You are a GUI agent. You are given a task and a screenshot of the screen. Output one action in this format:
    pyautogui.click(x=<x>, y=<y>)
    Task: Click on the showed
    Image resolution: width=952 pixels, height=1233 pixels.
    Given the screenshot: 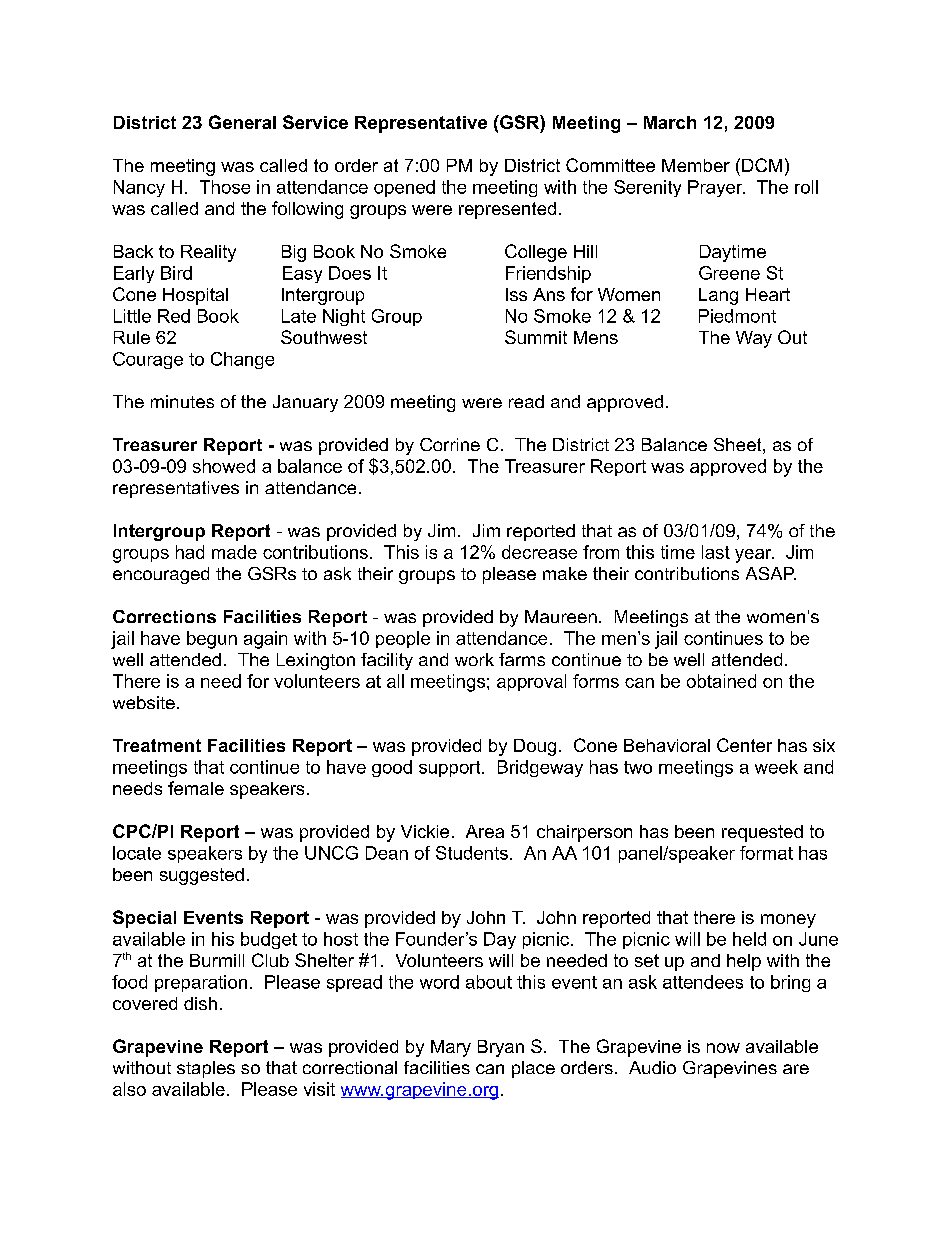 What is the action you would take?
    pyautogui.click(x=224, y=466)
